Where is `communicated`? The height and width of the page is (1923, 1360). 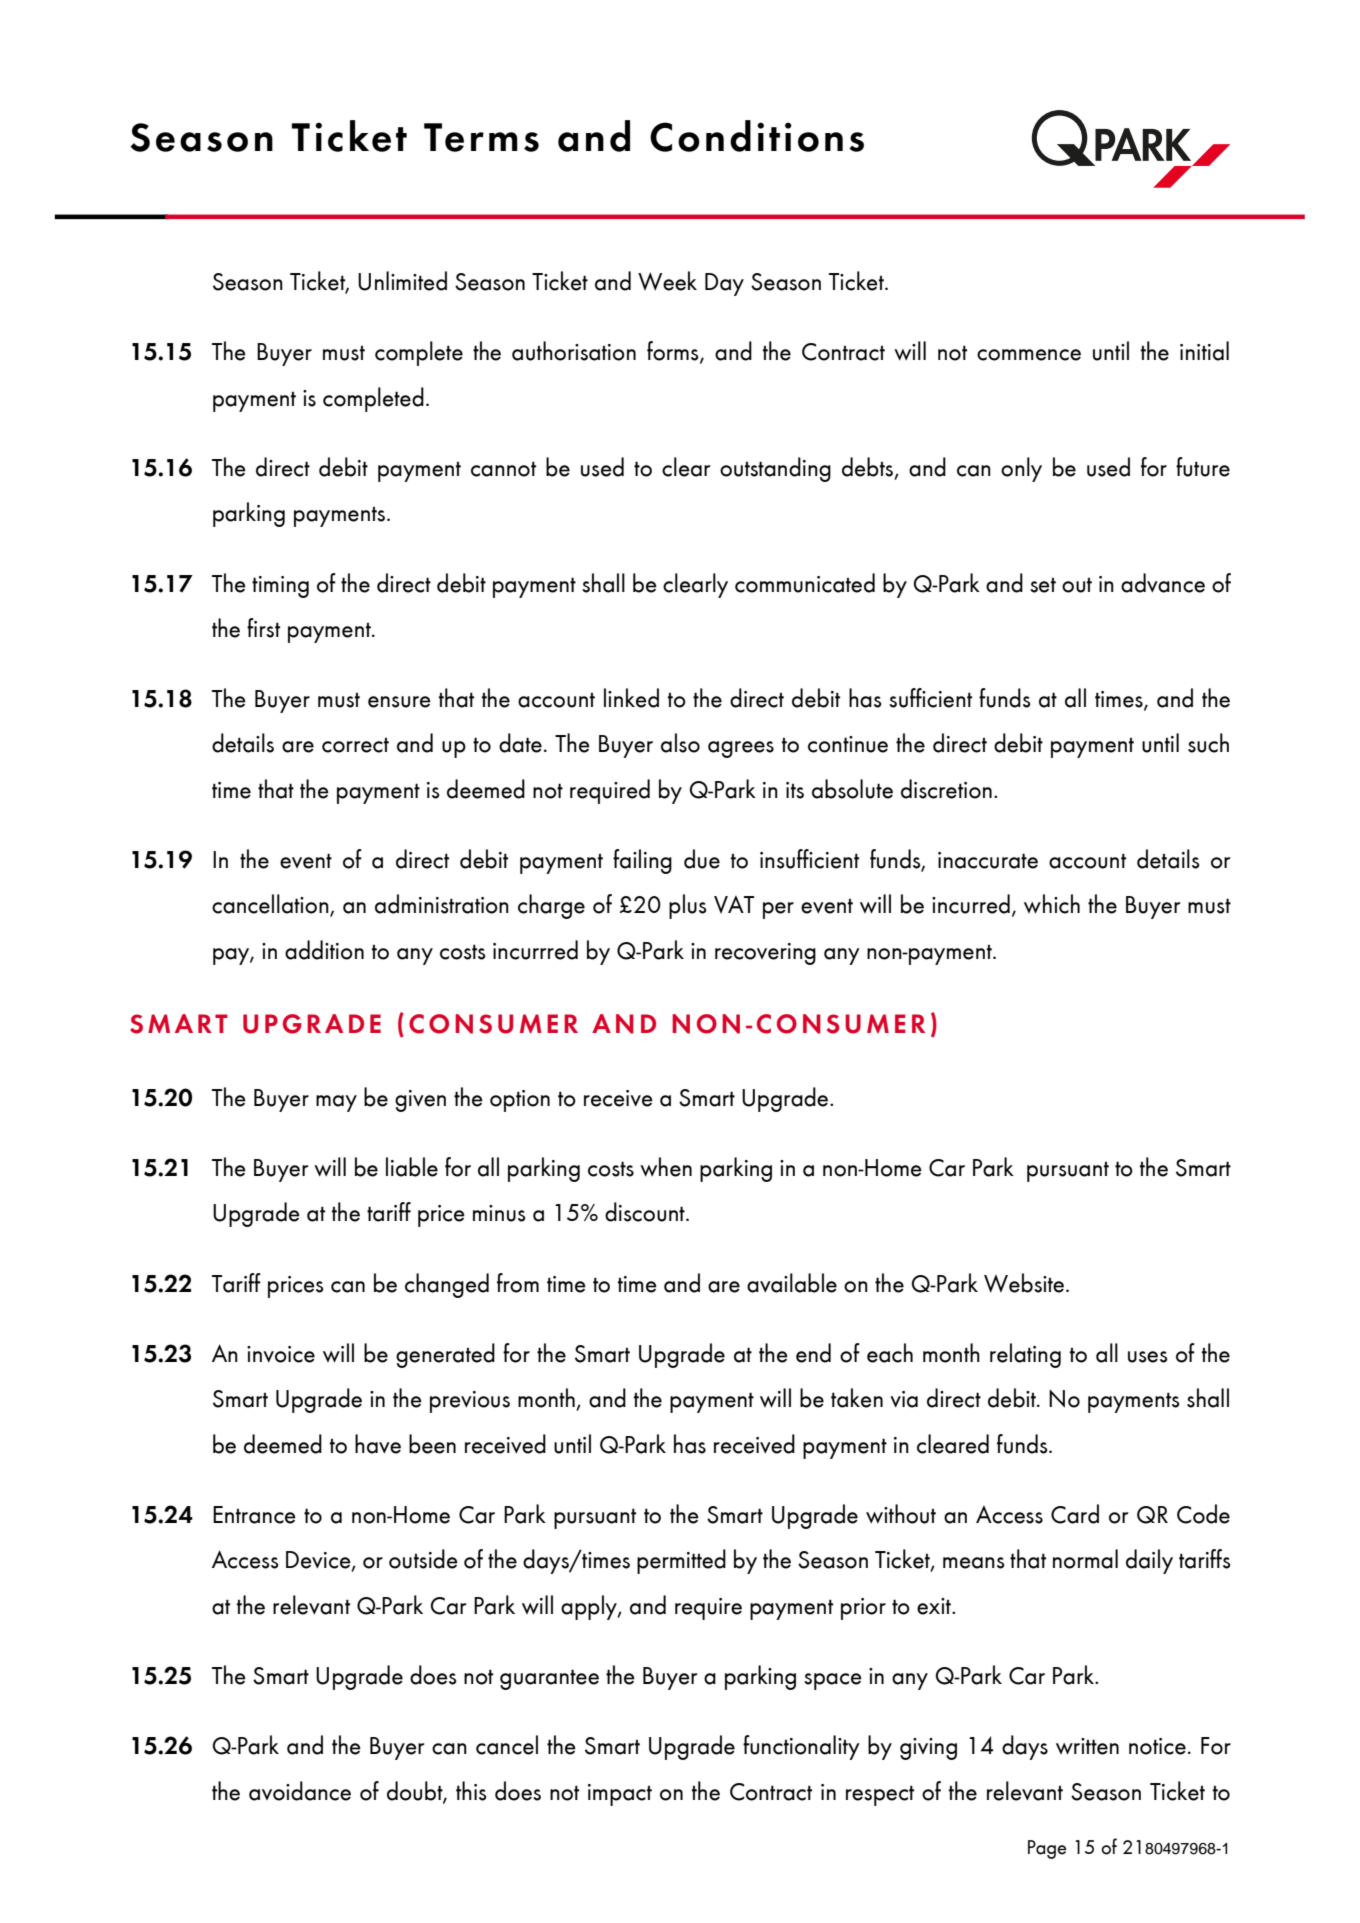
communicated is located at coordinates (805, 583).
